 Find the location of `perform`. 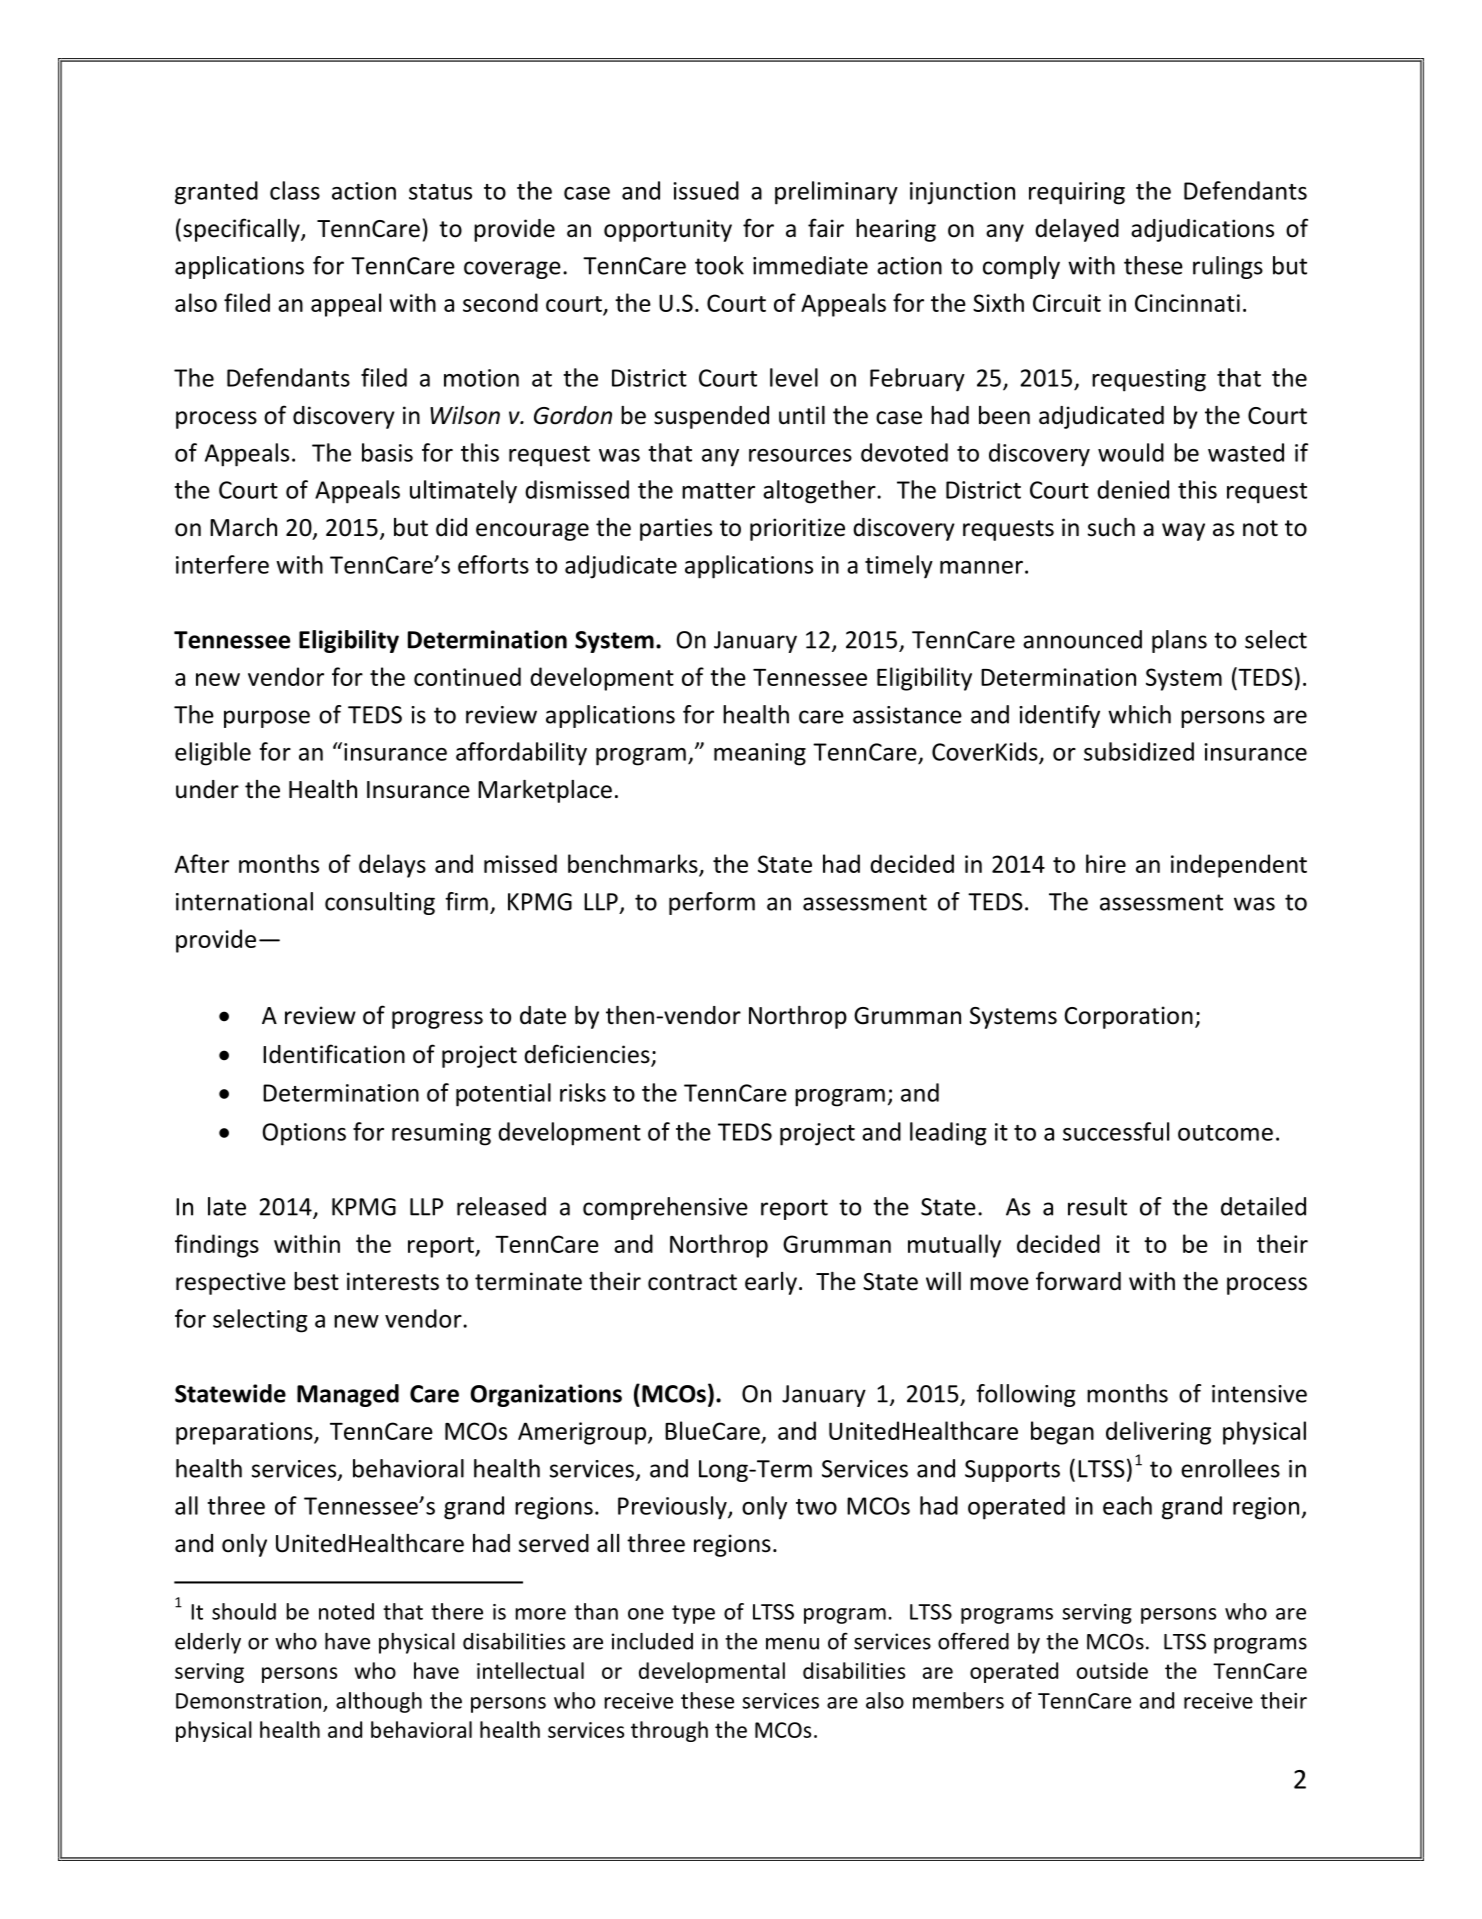

perform is located at coordinates (712, 903).
